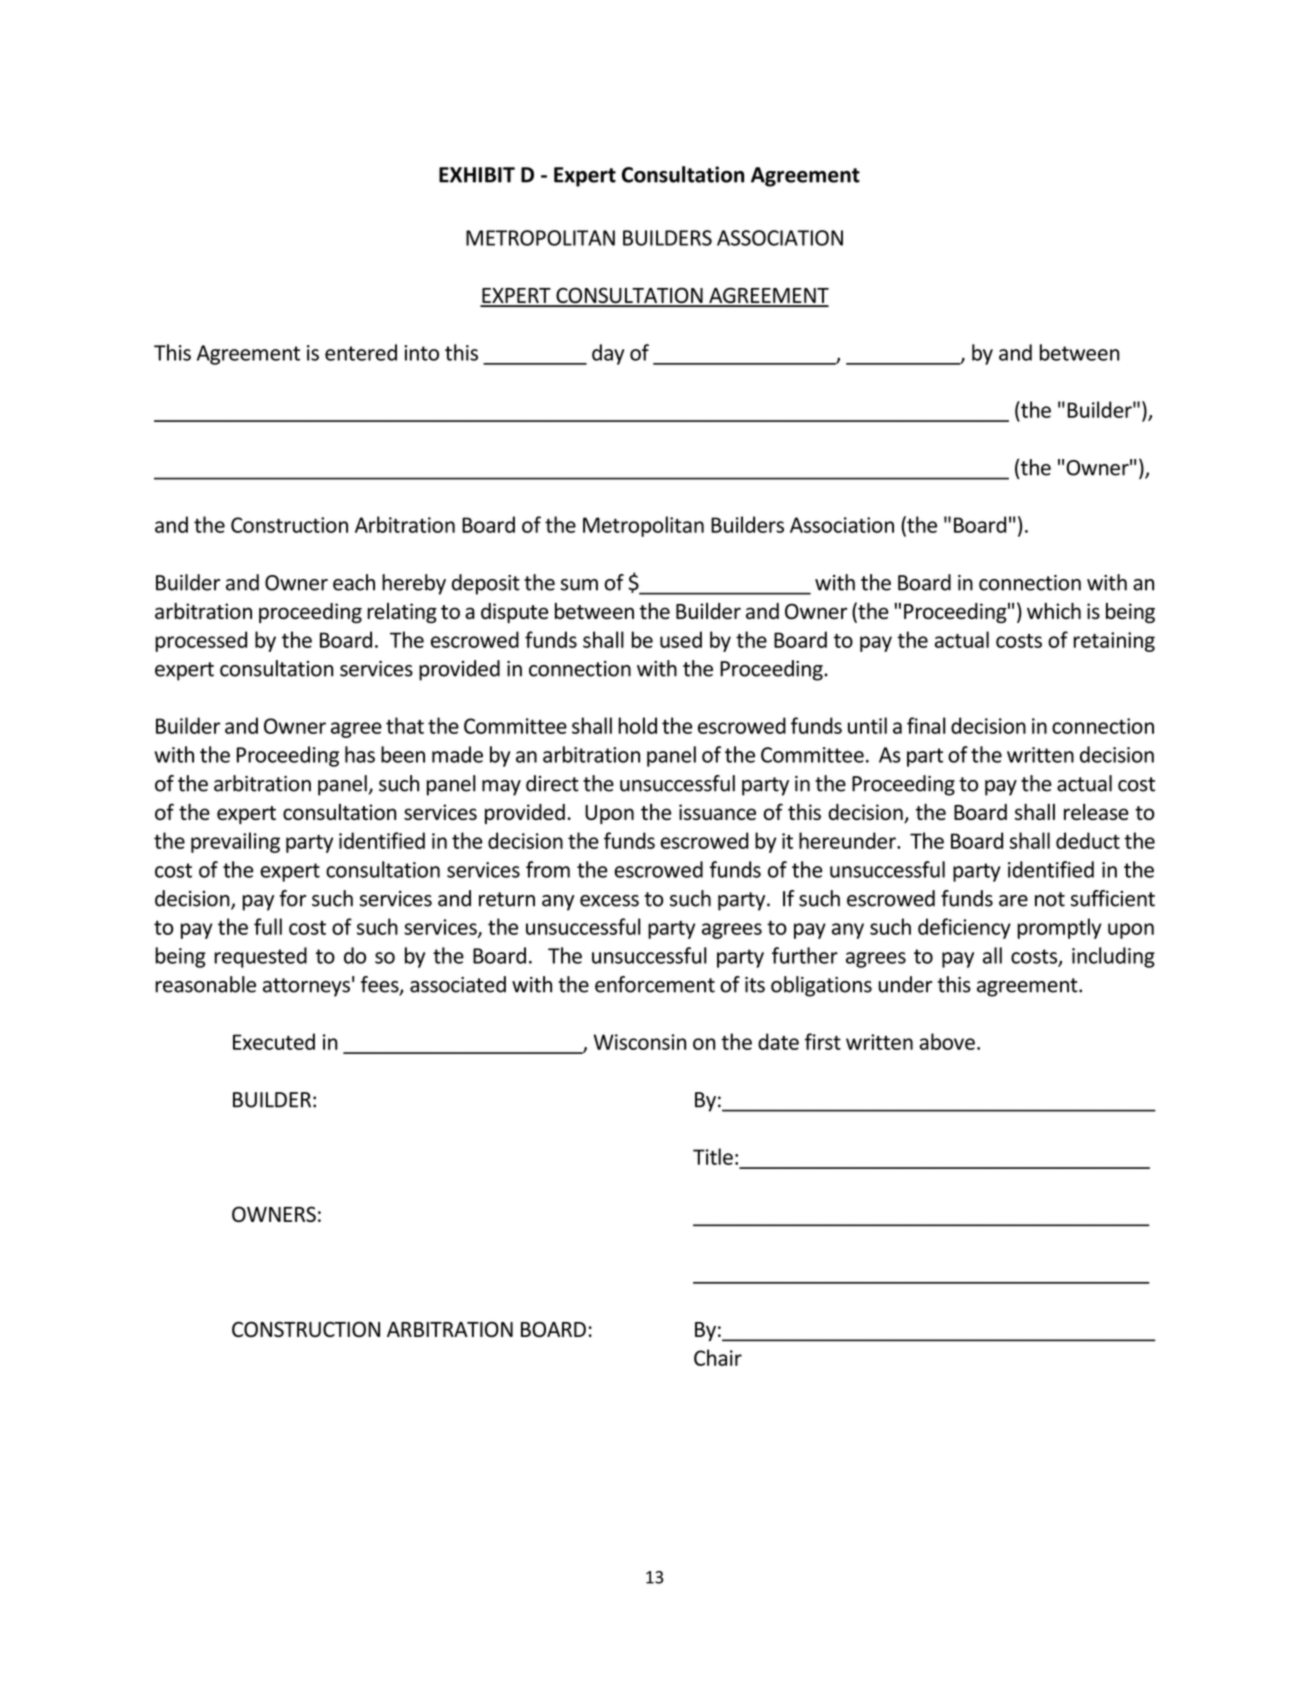 The image size is (1309, 1694). Describe the element at coordinates (718, 1357) in the image. I see `Chair` at that location.
